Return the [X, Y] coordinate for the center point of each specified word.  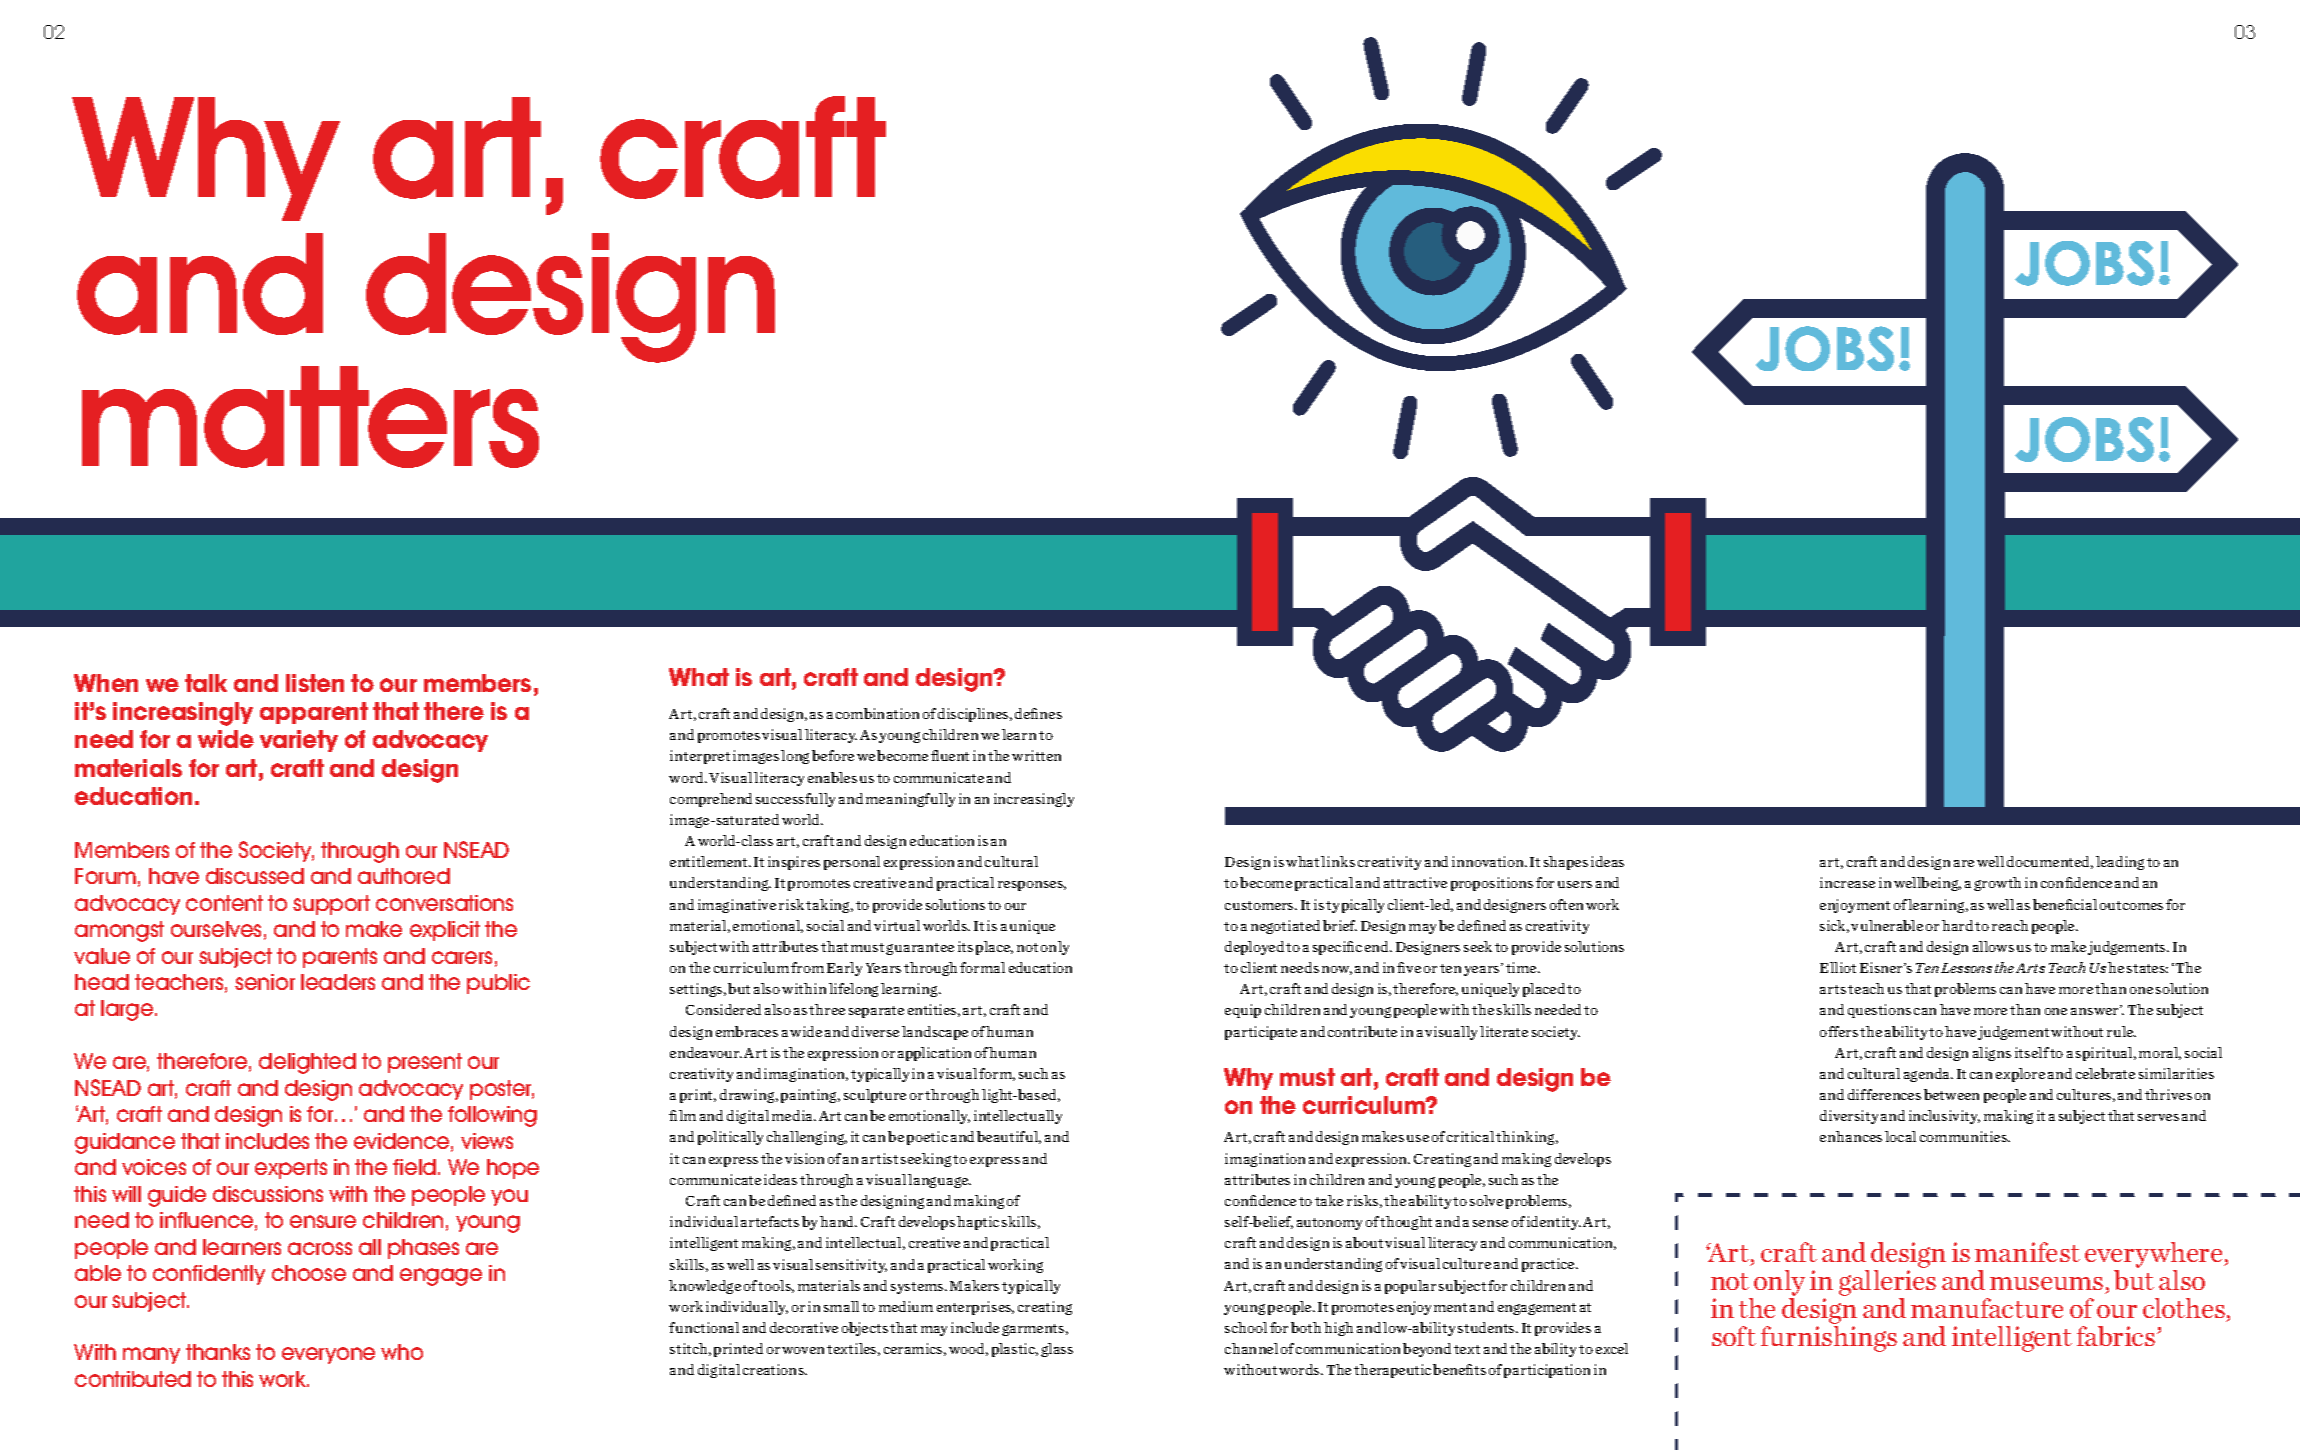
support [331, 905]
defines [1038, 713]
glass [1057, 1350]
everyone [328, 1355]
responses [1032, 886]
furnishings [1829, 1339]
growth [1997, 884]
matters [310, 417]
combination [877, 713]
